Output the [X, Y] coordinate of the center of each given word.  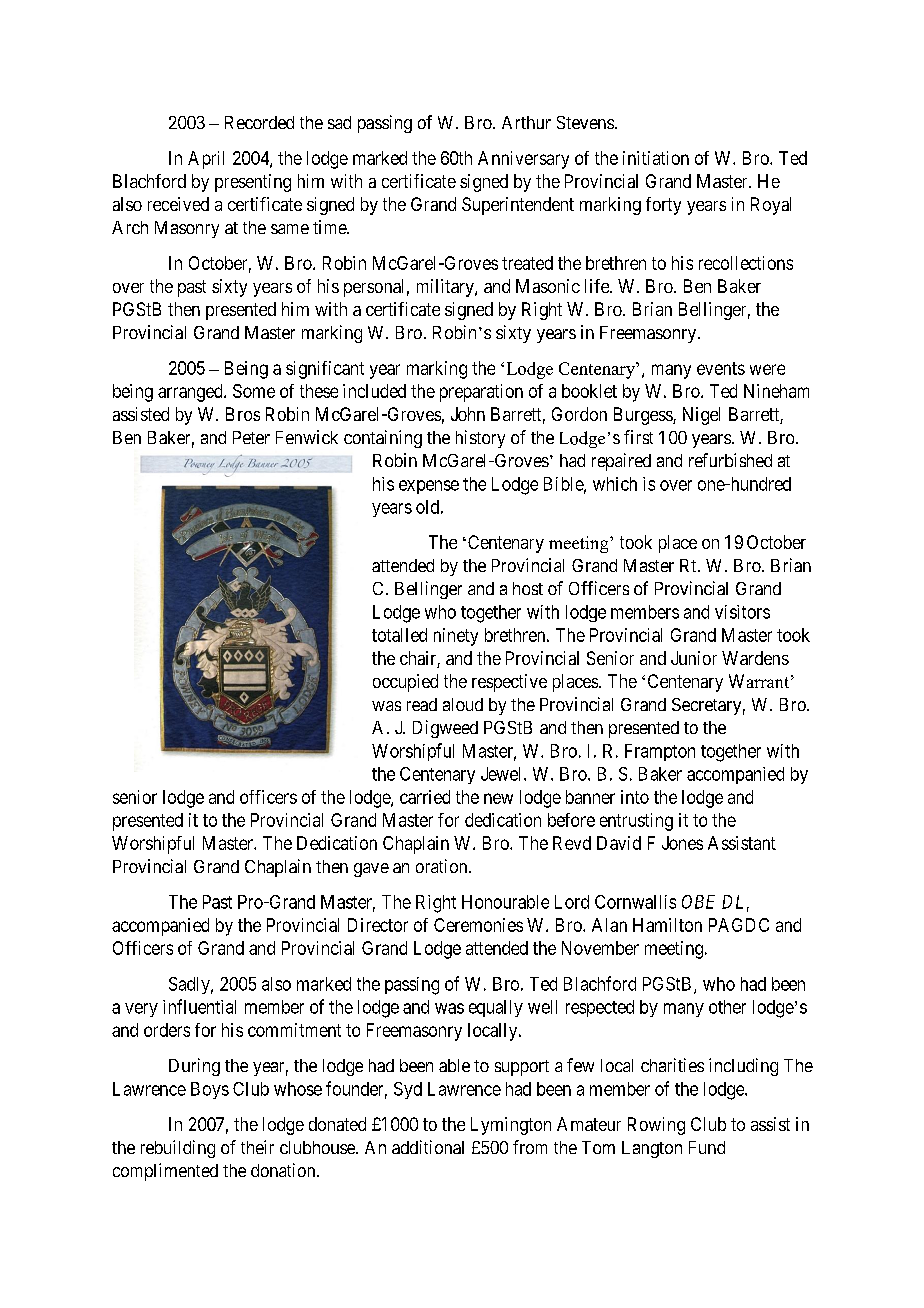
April [206, 160]
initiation [656, 158]
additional [428, 1147]
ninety [456, 637]
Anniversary [523, 160]
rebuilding [178, 1149]
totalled [399, 635]
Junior [694, 658]
